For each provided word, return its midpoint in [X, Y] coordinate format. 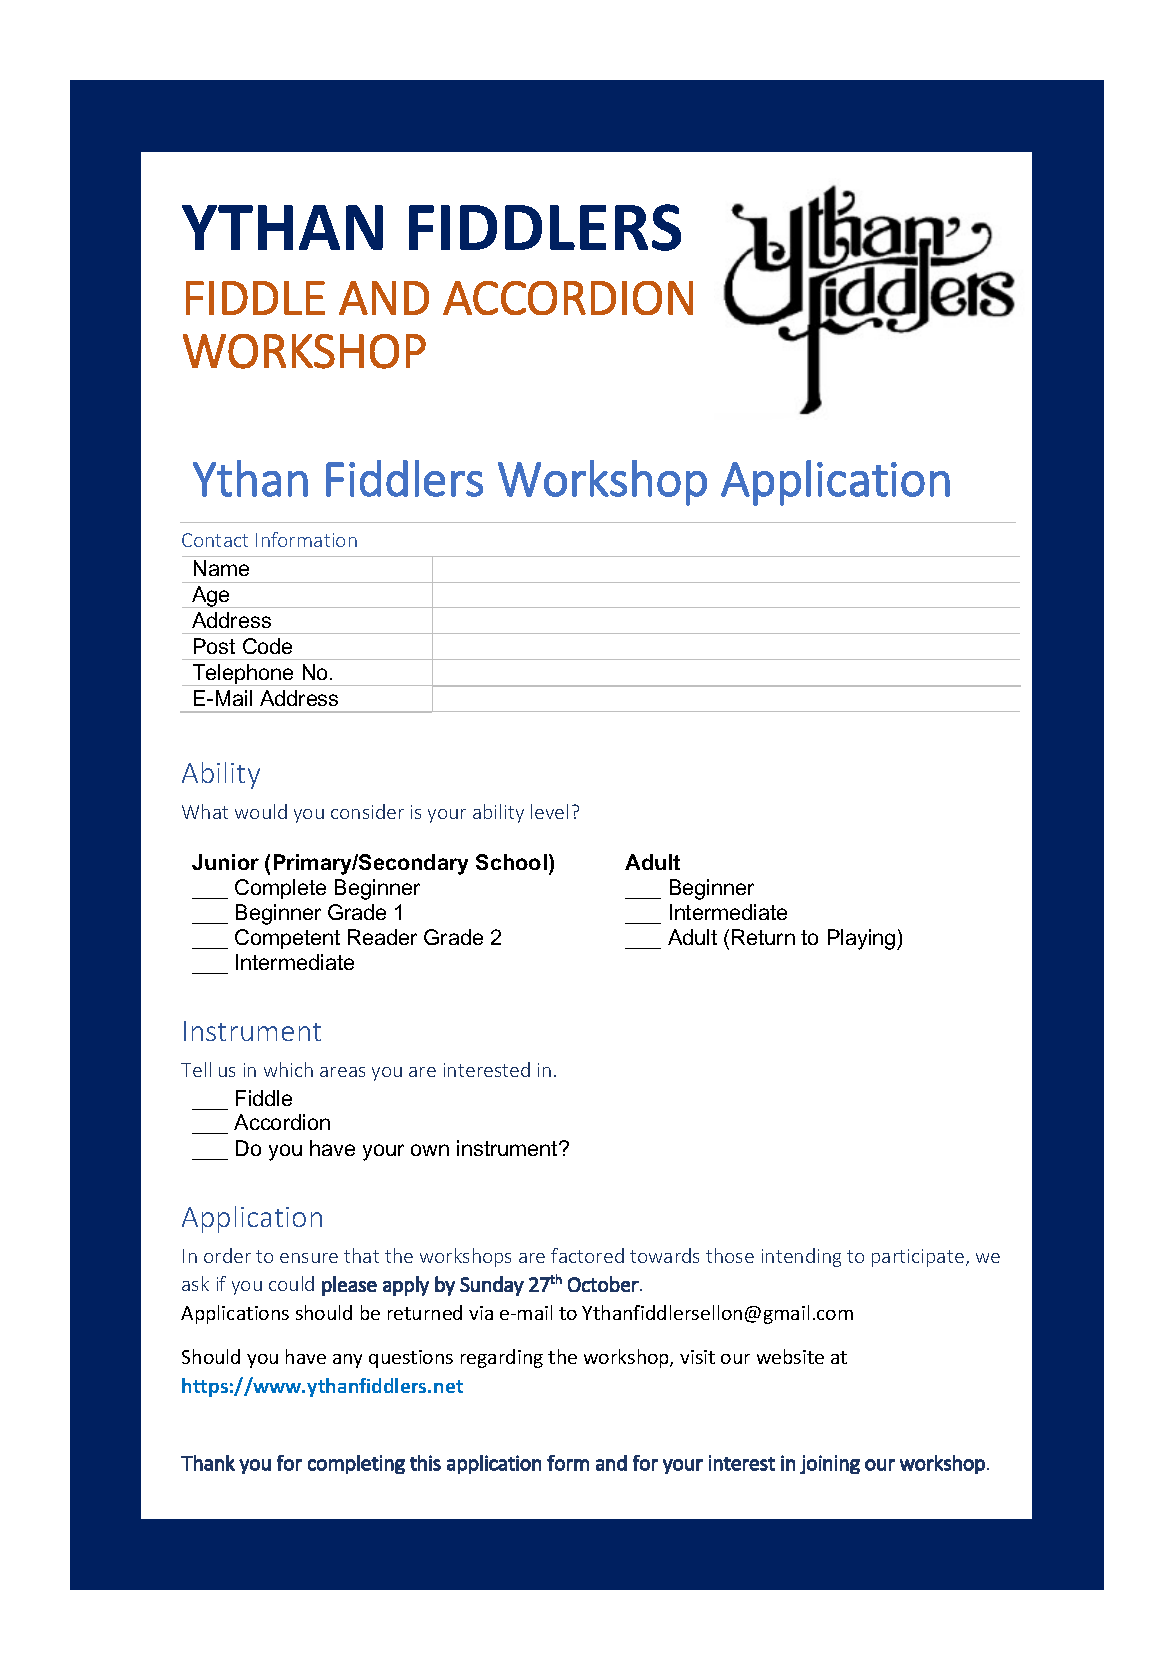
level [549, 811]
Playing [863, 939]
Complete [280, 889]
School [511, 862]
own [430, 1150]
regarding [502, 1358]
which [288, 1069]
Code [267, 646]
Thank [208, 1463]
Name [221, 568]
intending [801, 1257]
